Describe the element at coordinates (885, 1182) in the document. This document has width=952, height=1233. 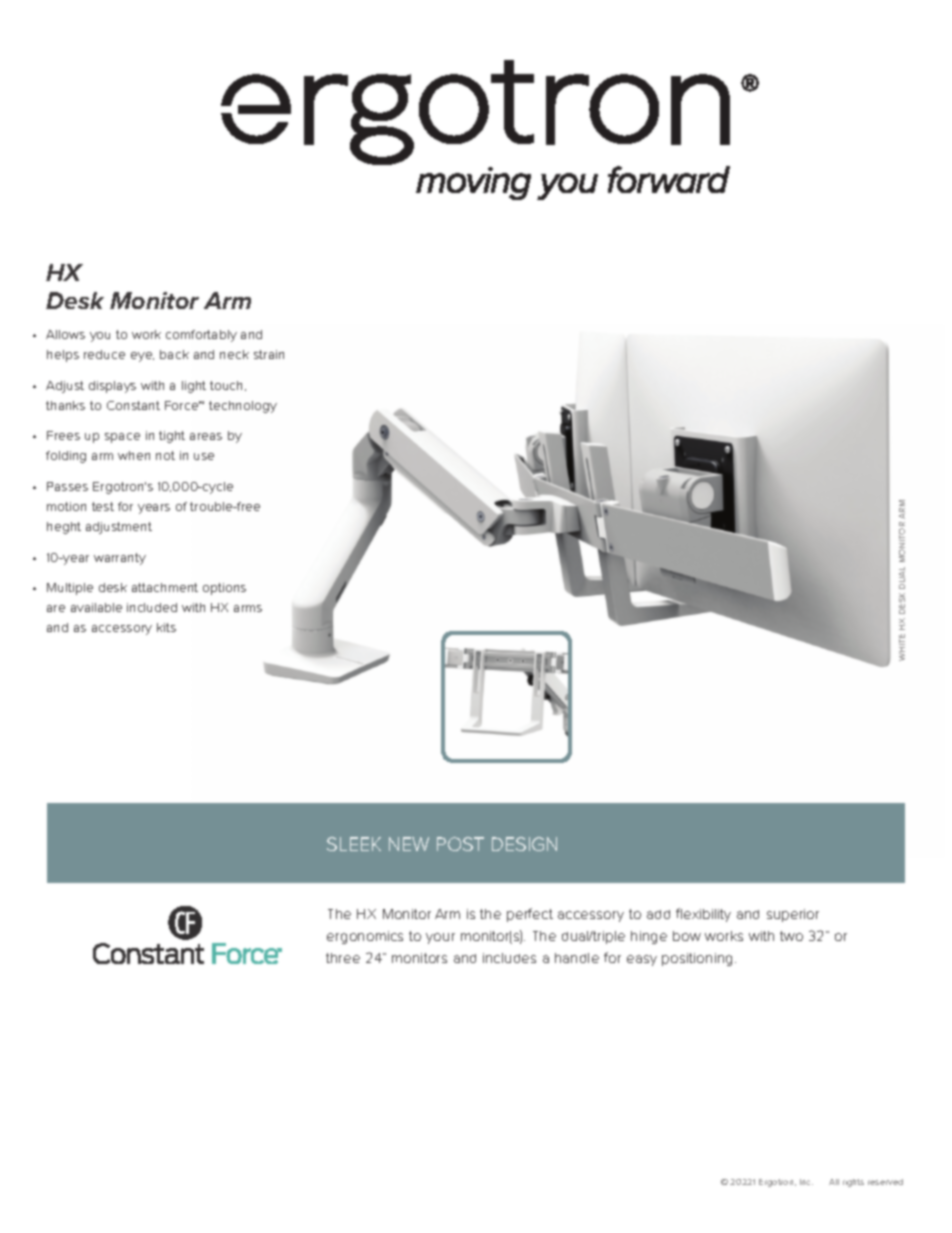
I see `reserved` at that location.
